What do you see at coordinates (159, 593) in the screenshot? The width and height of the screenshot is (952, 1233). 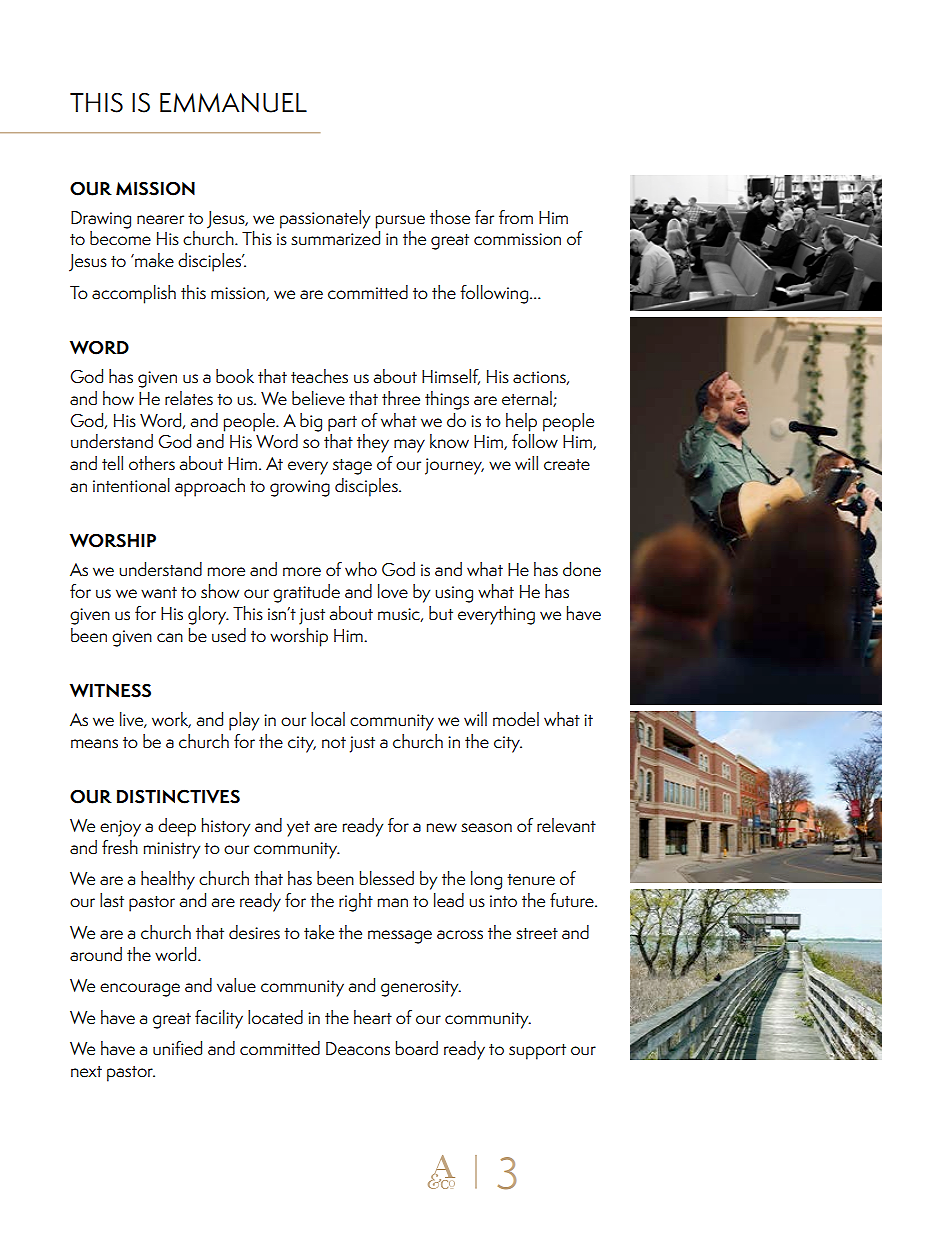 I see `want` at bounding box center [159, 593].
